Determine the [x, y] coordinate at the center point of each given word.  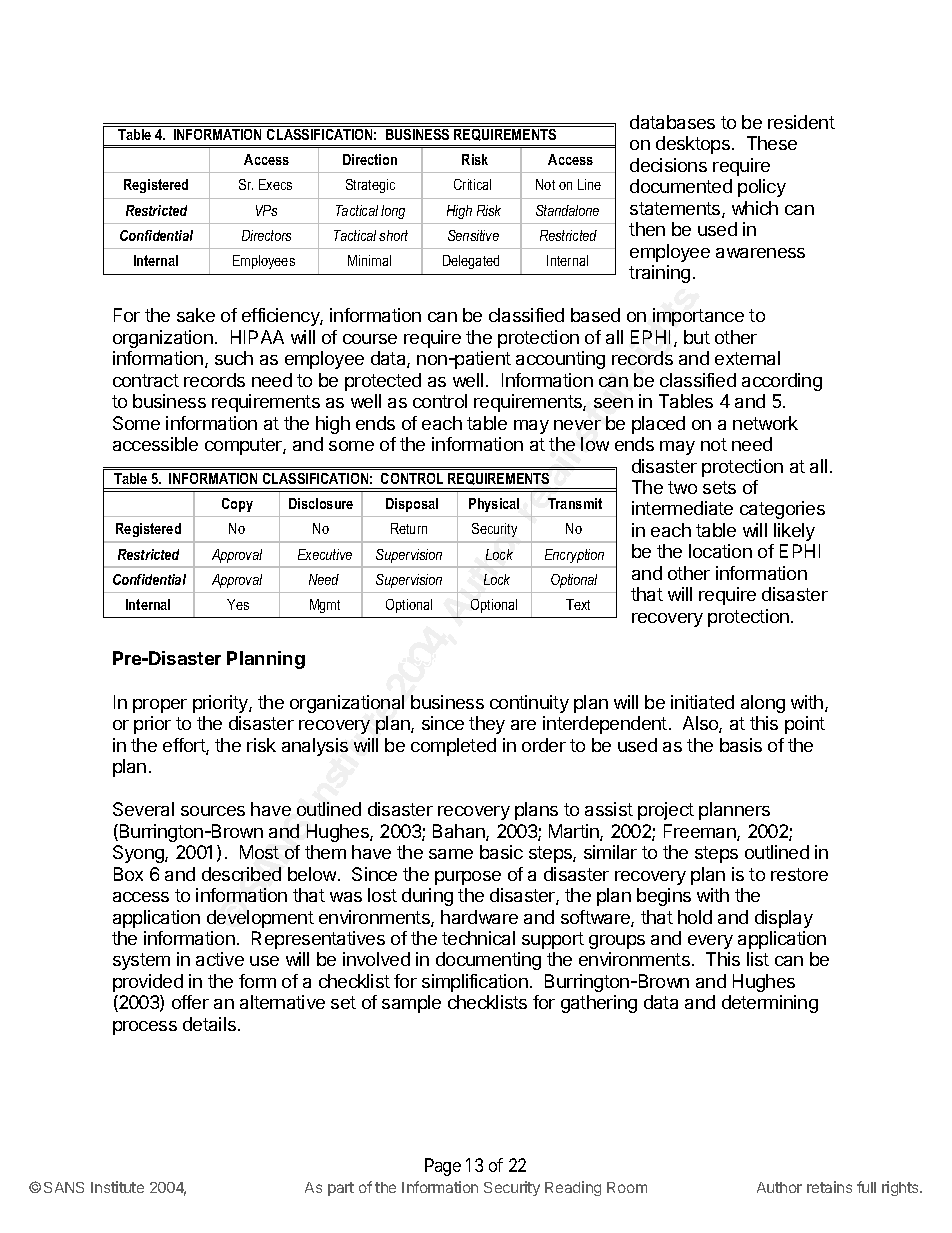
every [710, 942]
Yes [238, 604]
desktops [693, 145]
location [720, 551]
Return [409, 528]
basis [741, 745]
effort [185, 746]
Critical [472, 184]
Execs [275, 184]
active [220, 959]
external [747, 358]
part [341, 1189]
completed [453, 747]
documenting [488, 961]
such [234, 358]
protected [383, 382]
